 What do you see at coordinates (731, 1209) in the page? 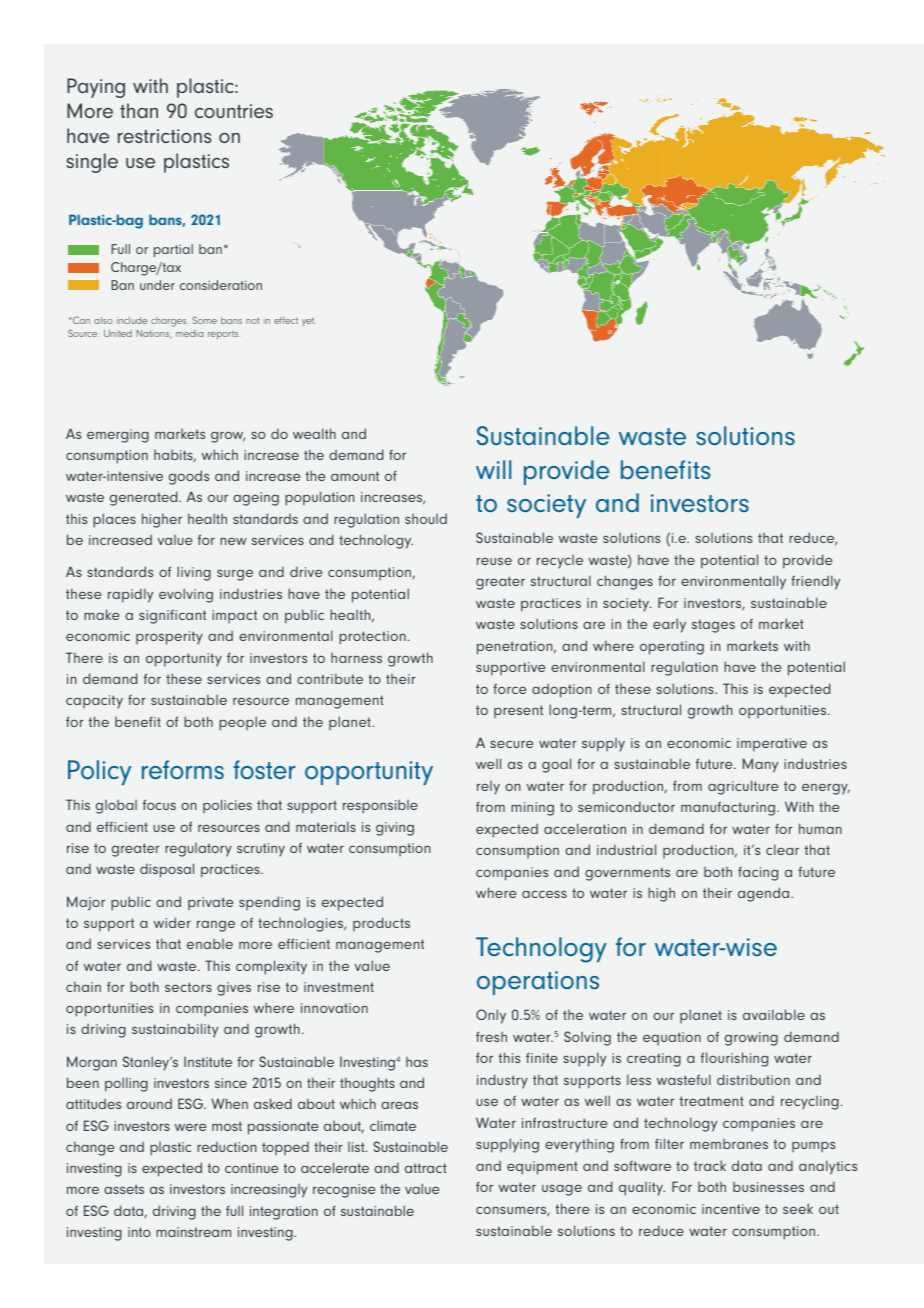
I see `incentive` at bounding box center [731, 1209].
